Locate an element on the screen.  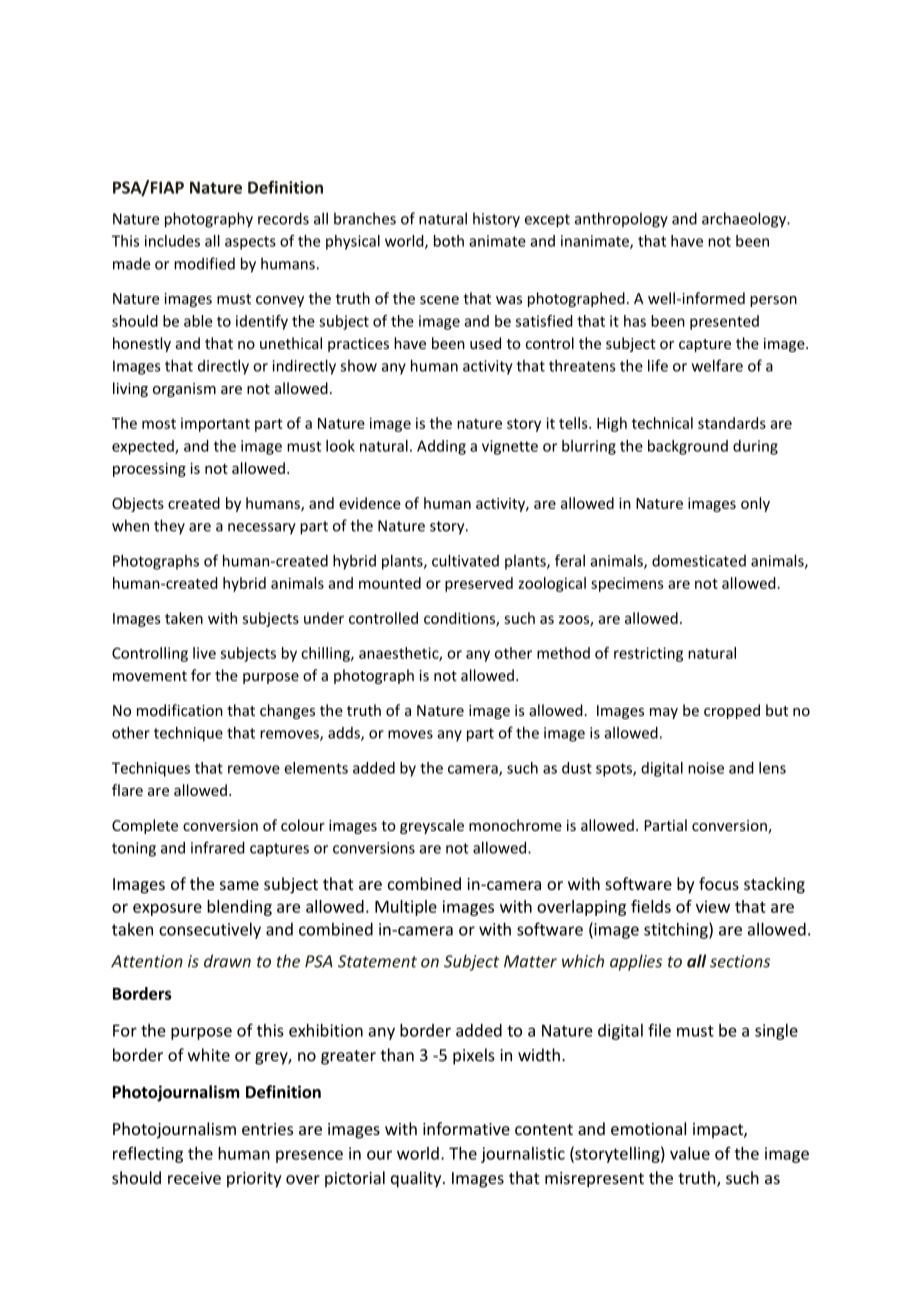
cultivated is located at coordinates (465, 560).
